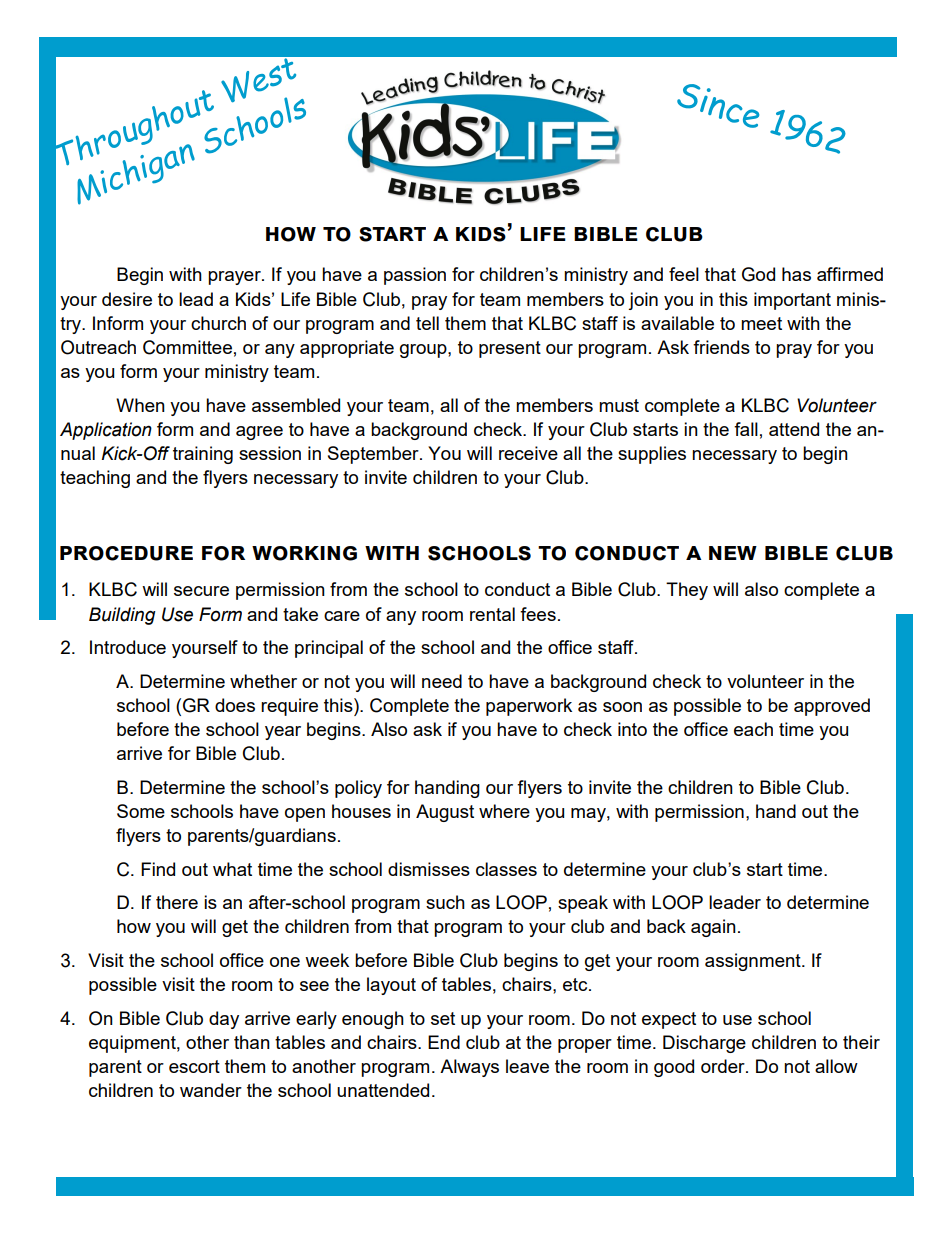 This document has width=952, height=1233. Describe the element at coordinates (427, 323) in the document. I see `tell` at that location.
